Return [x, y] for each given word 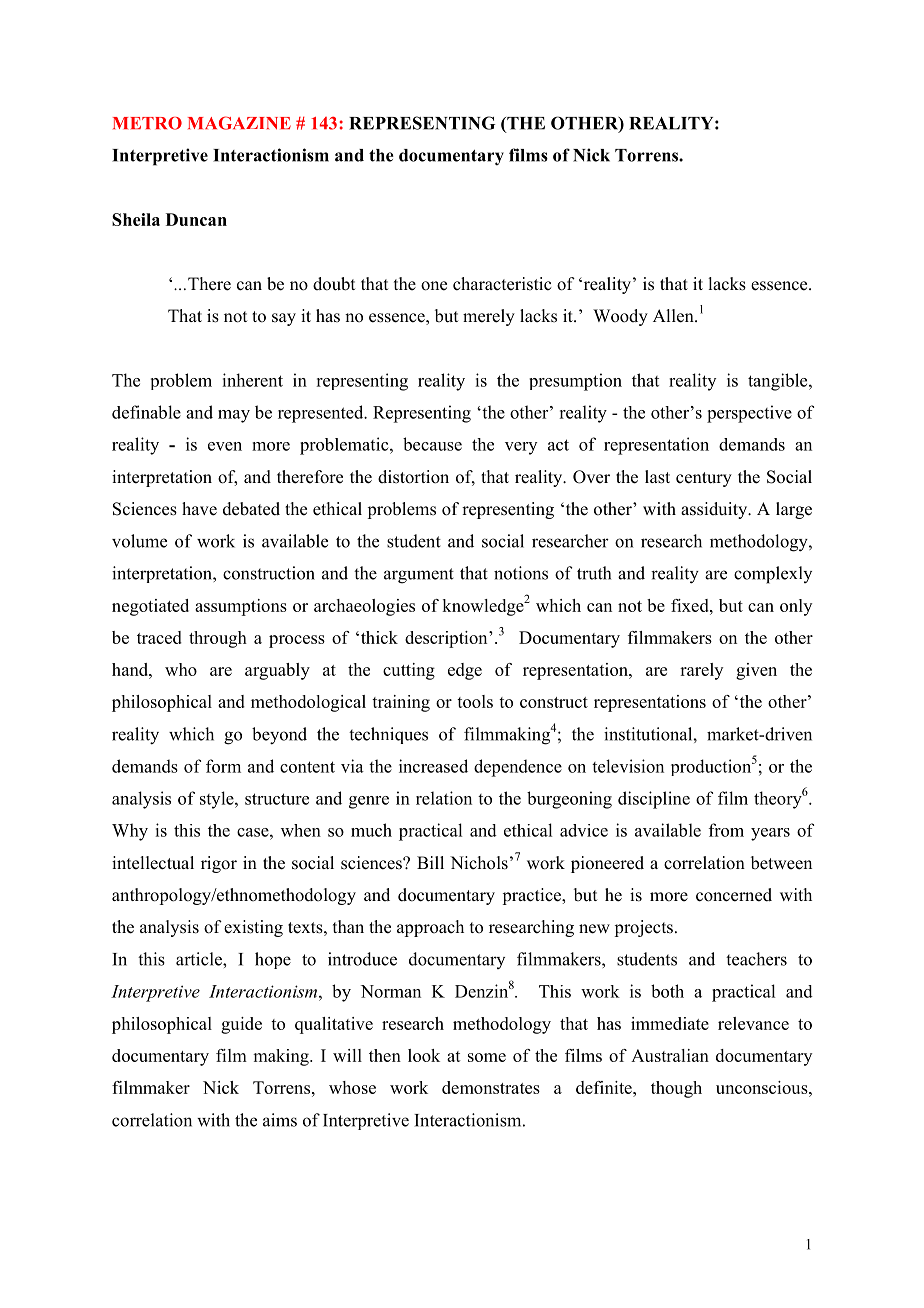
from [726, 830]
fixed [691, 605]
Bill [430, 862]
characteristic [502, 284]
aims [280, 1120]
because [432, 444]
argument [419, 576]
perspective [749, 414]
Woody [620, 317]
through [218, 639]
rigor [219, 864]
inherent [252, 380]
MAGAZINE [239, 123]
